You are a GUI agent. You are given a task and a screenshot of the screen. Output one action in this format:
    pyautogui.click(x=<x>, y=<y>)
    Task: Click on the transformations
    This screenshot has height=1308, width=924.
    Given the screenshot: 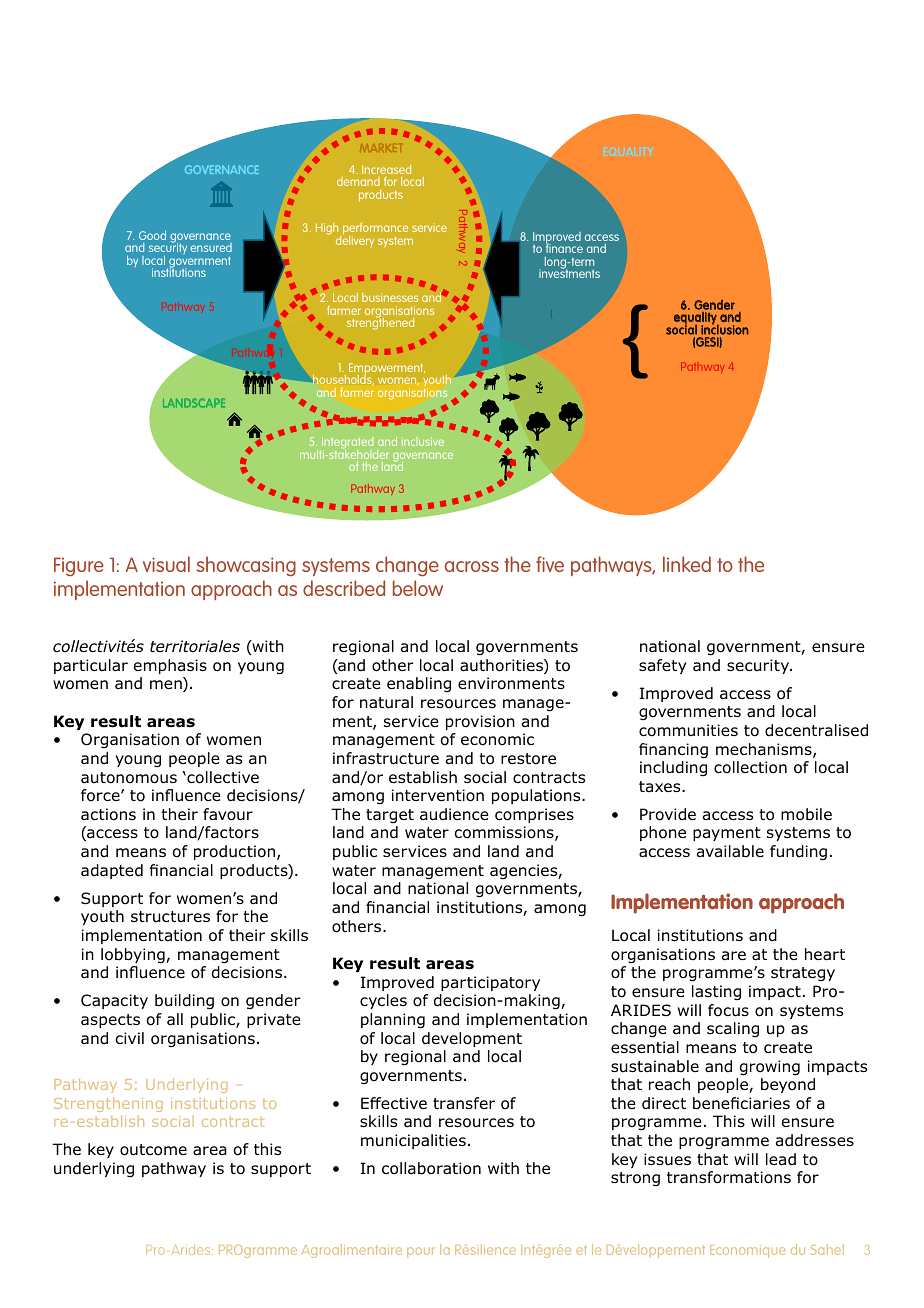 What is the action you would take?
    pyautogui.click(x=729, y=1177)
